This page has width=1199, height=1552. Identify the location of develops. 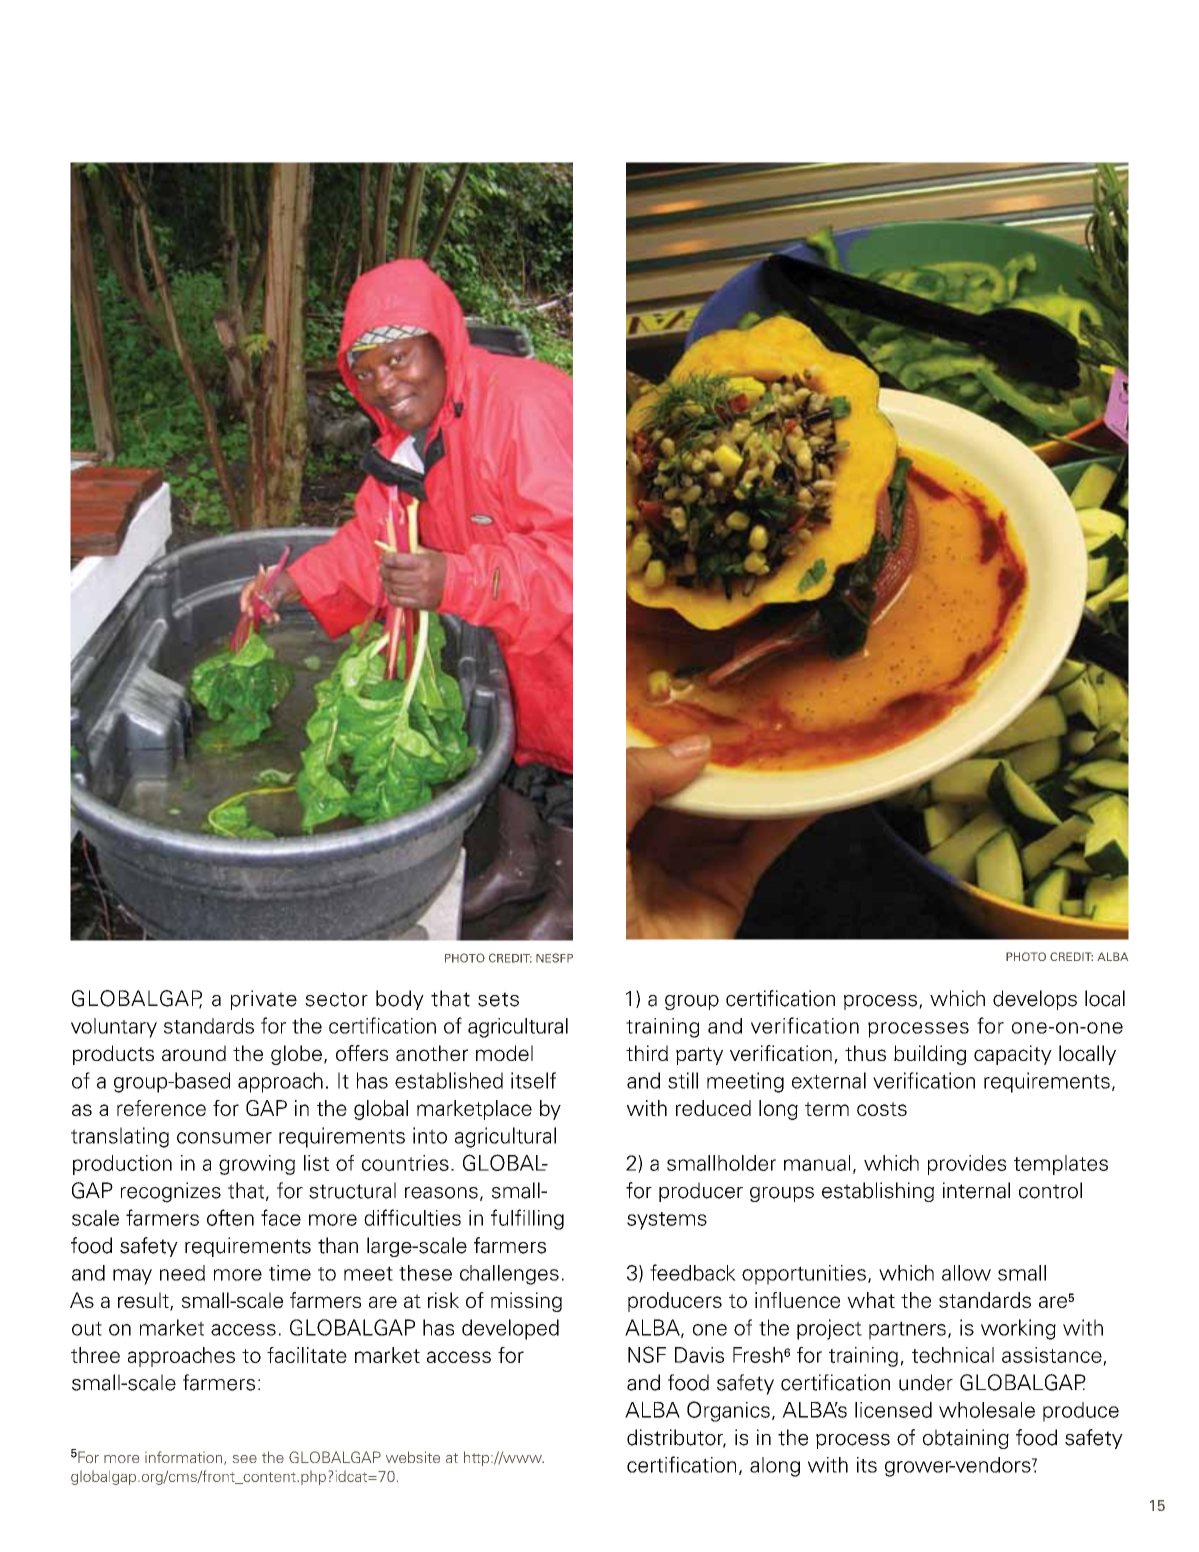
(1035, 1000).
